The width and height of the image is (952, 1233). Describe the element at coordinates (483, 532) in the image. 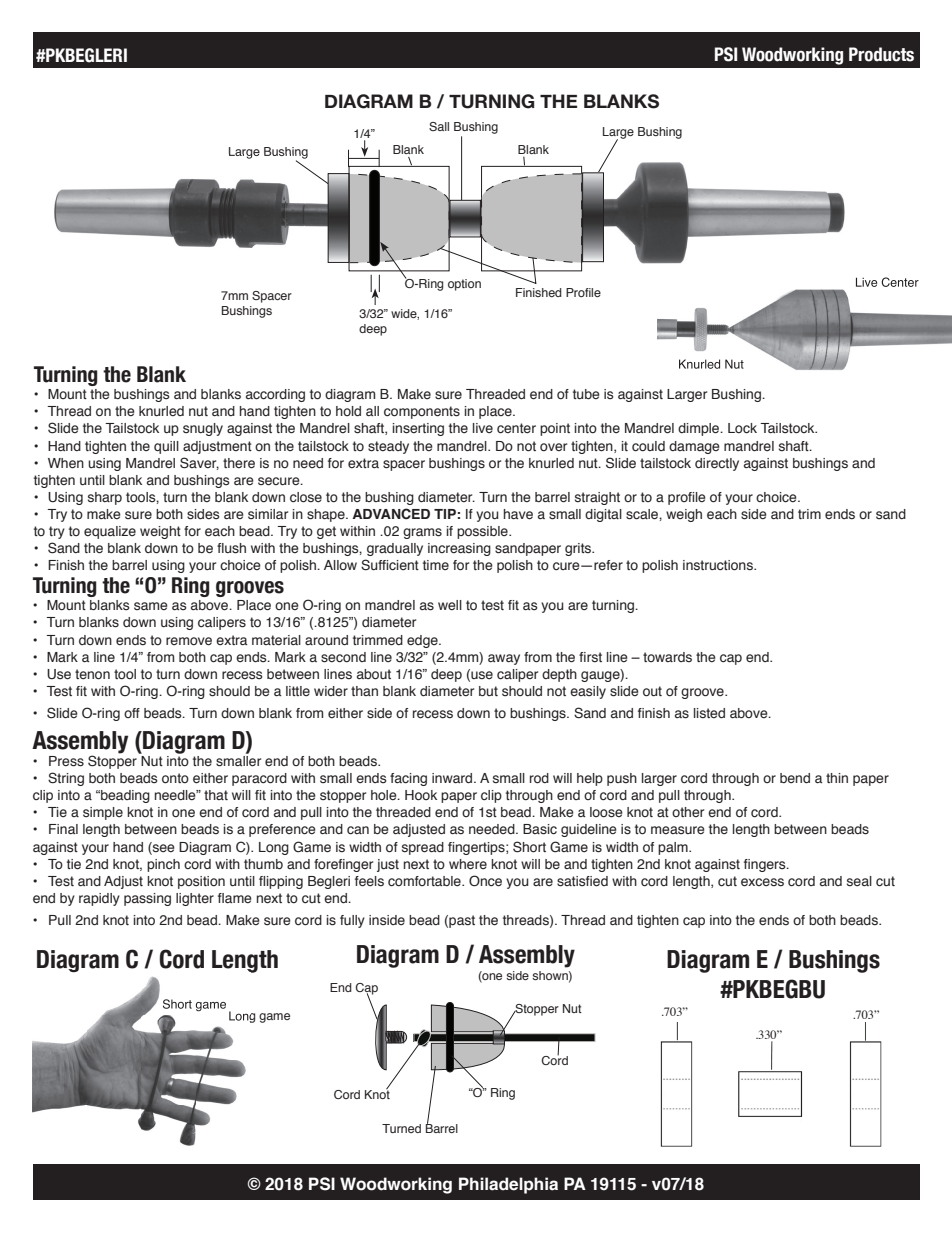

I see `possible` at that location.
